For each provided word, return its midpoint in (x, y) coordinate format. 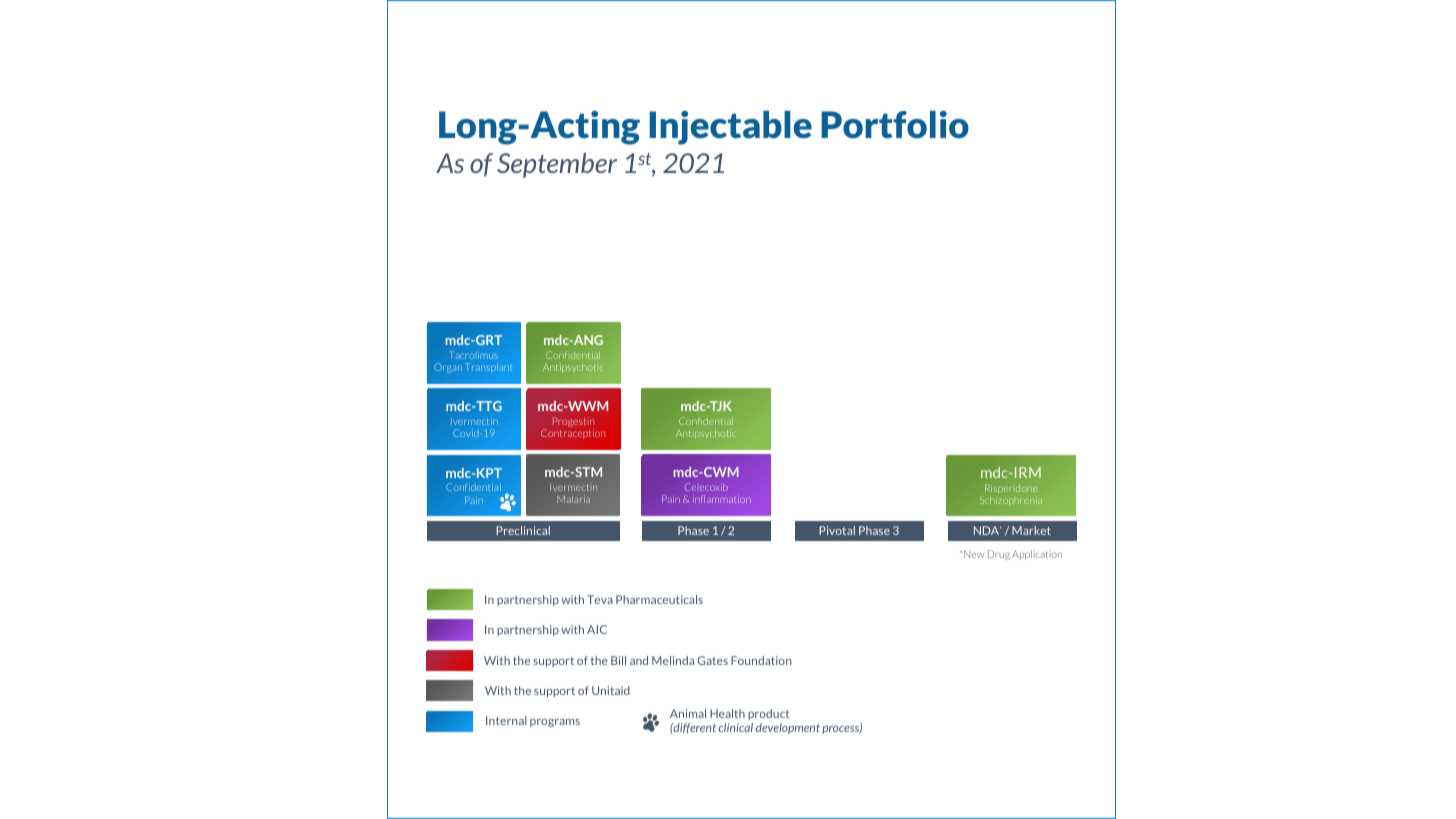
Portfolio (895, 124)
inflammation (722, 499)
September (557, 165)
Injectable (731, 127)
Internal (506, 720)
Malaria (573, 499)
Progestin (573, 423)
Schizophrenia (1011, 501)
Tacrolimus (473, 355)
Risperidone (1011, 490)
